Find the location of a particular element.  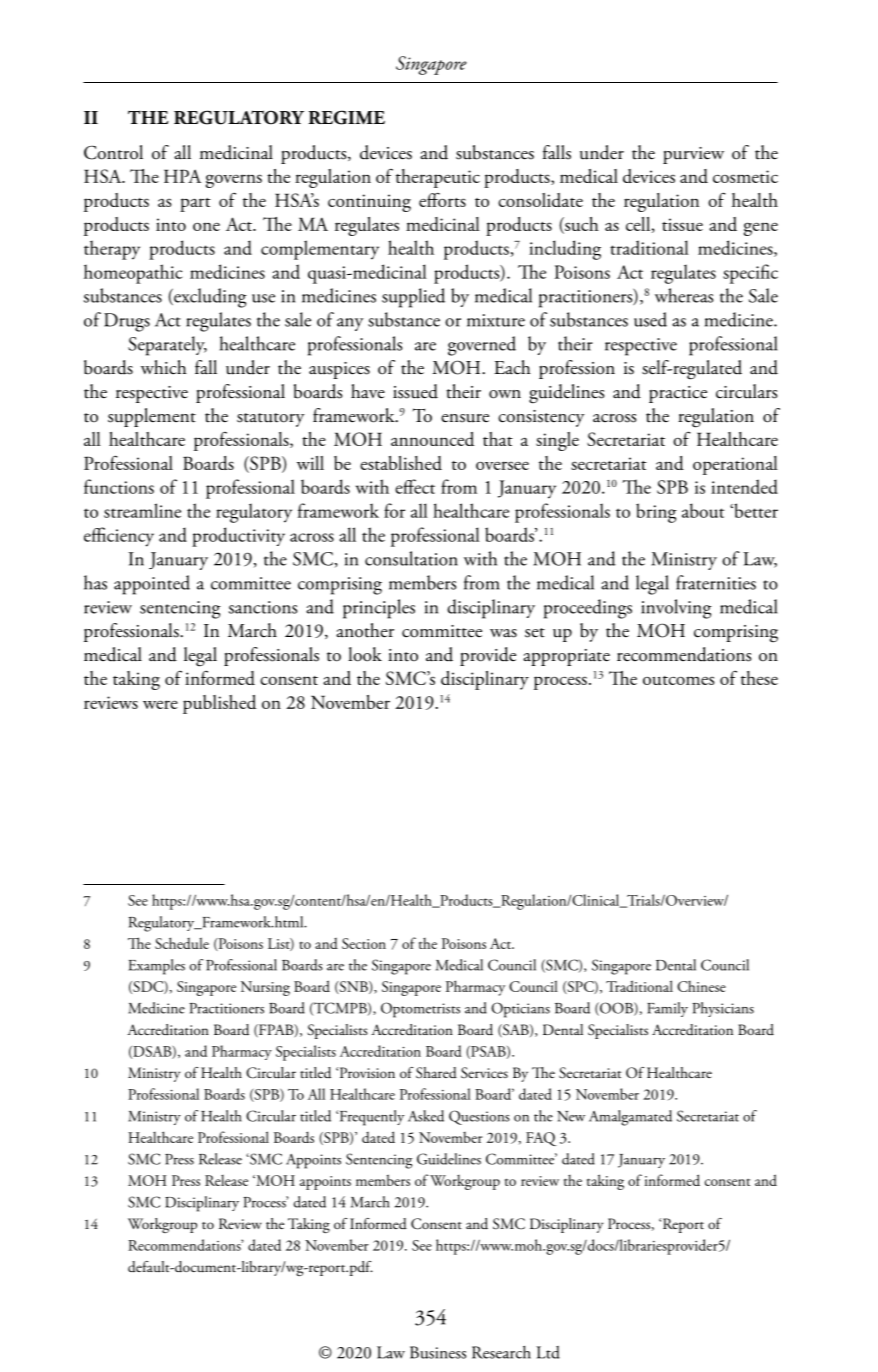

HPA is located at coordinates (182, 176).
